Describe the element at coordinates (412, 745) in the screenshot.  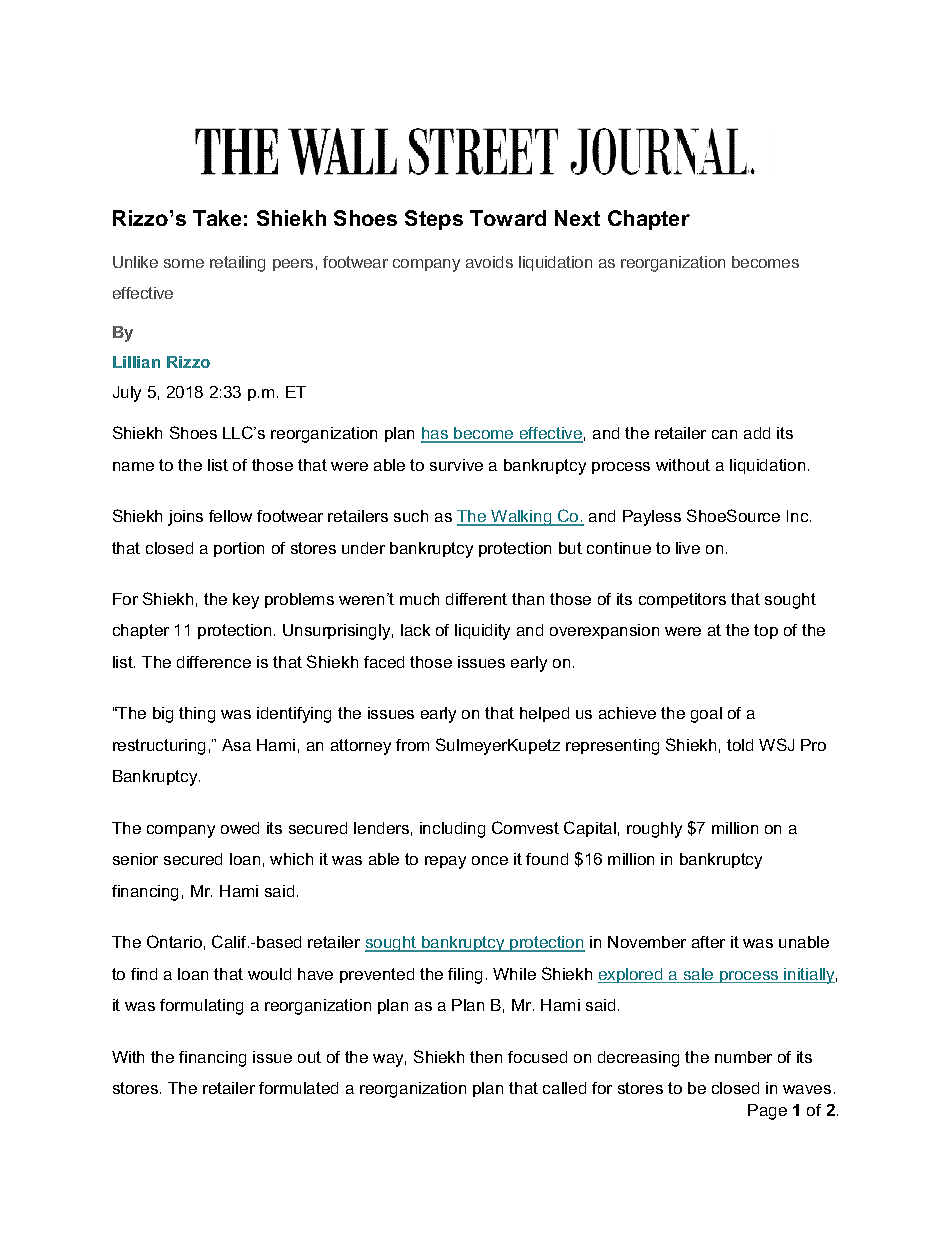
I see `from` at that location.
